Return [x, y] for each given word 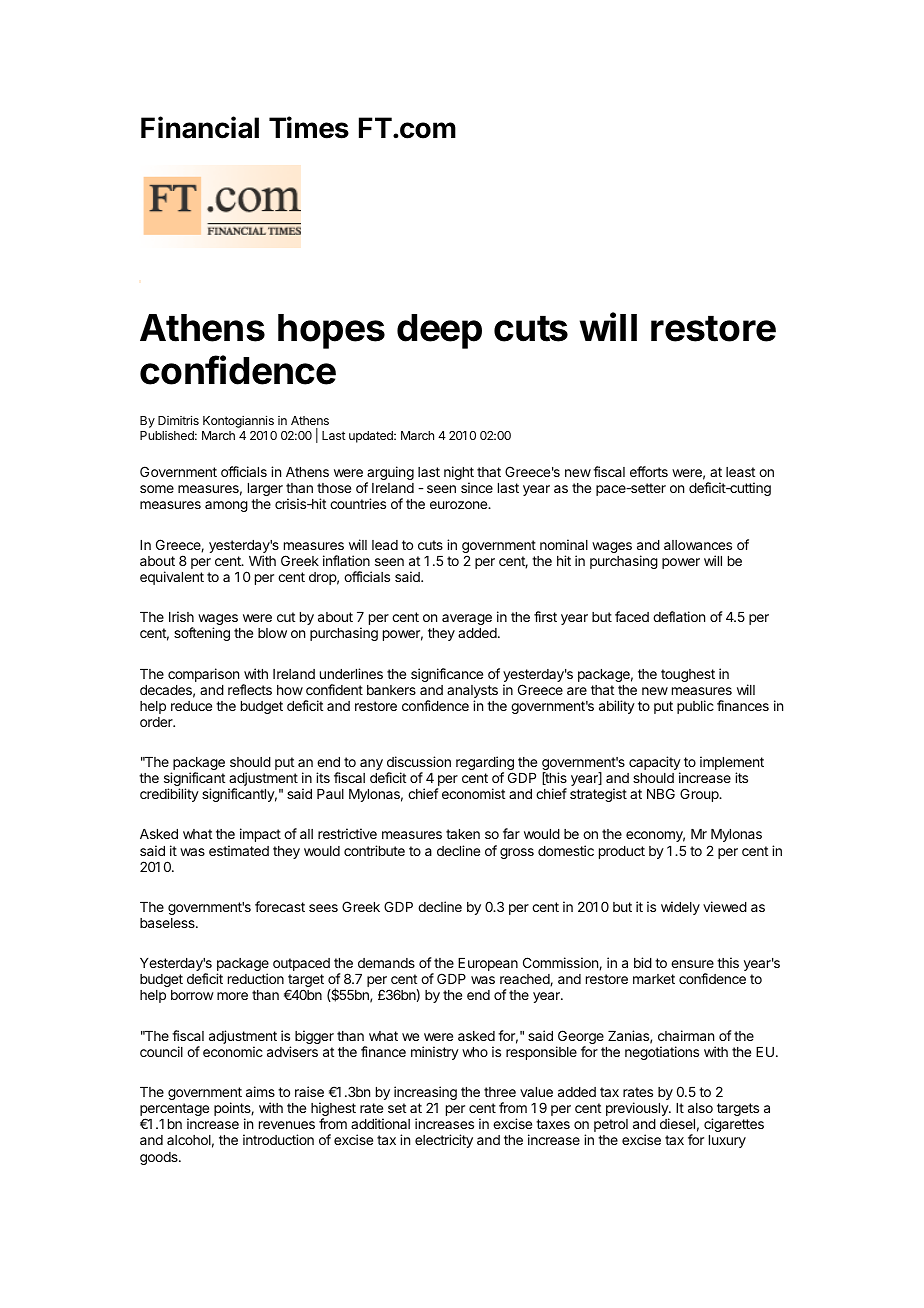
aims [260, 1091]
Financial [200, 127]
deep [439, 331]
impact [260, 835]
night [459, 474]
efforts [649, 471]
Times [309, 127]
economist [473, 793]
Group [700, 795]
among [226, 506]
